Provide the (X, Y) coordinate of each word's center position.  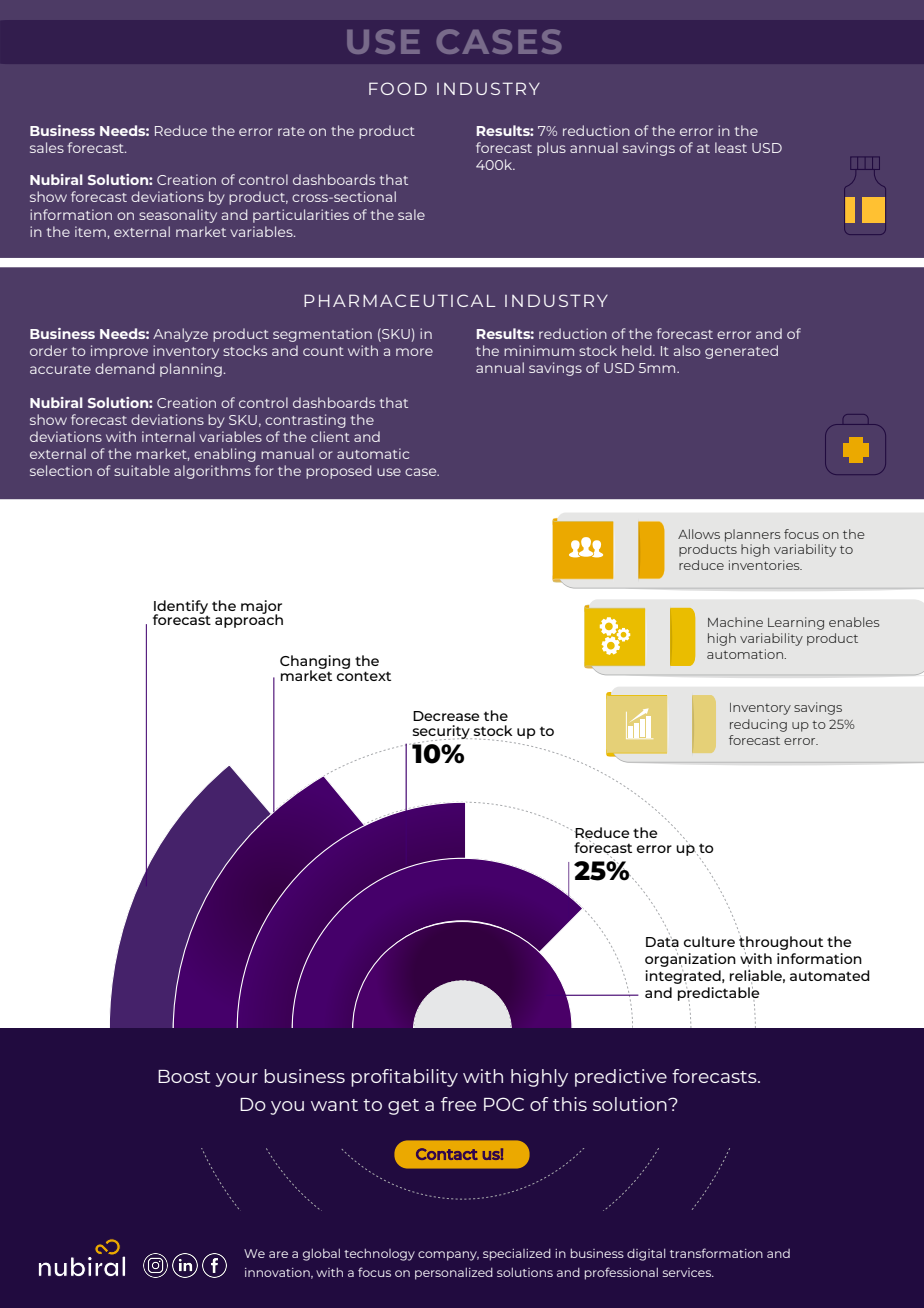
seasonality (178, 216)
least (731, 147)
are (278, 1254)
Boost (184, 1076)
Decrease (446, 716)
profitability (404, 1078)
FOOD (398, 88)
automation (746, 654)
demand (124, 368)
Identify (181, 608)
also (687, 350)
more (414, 352)
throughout (781, 943)
